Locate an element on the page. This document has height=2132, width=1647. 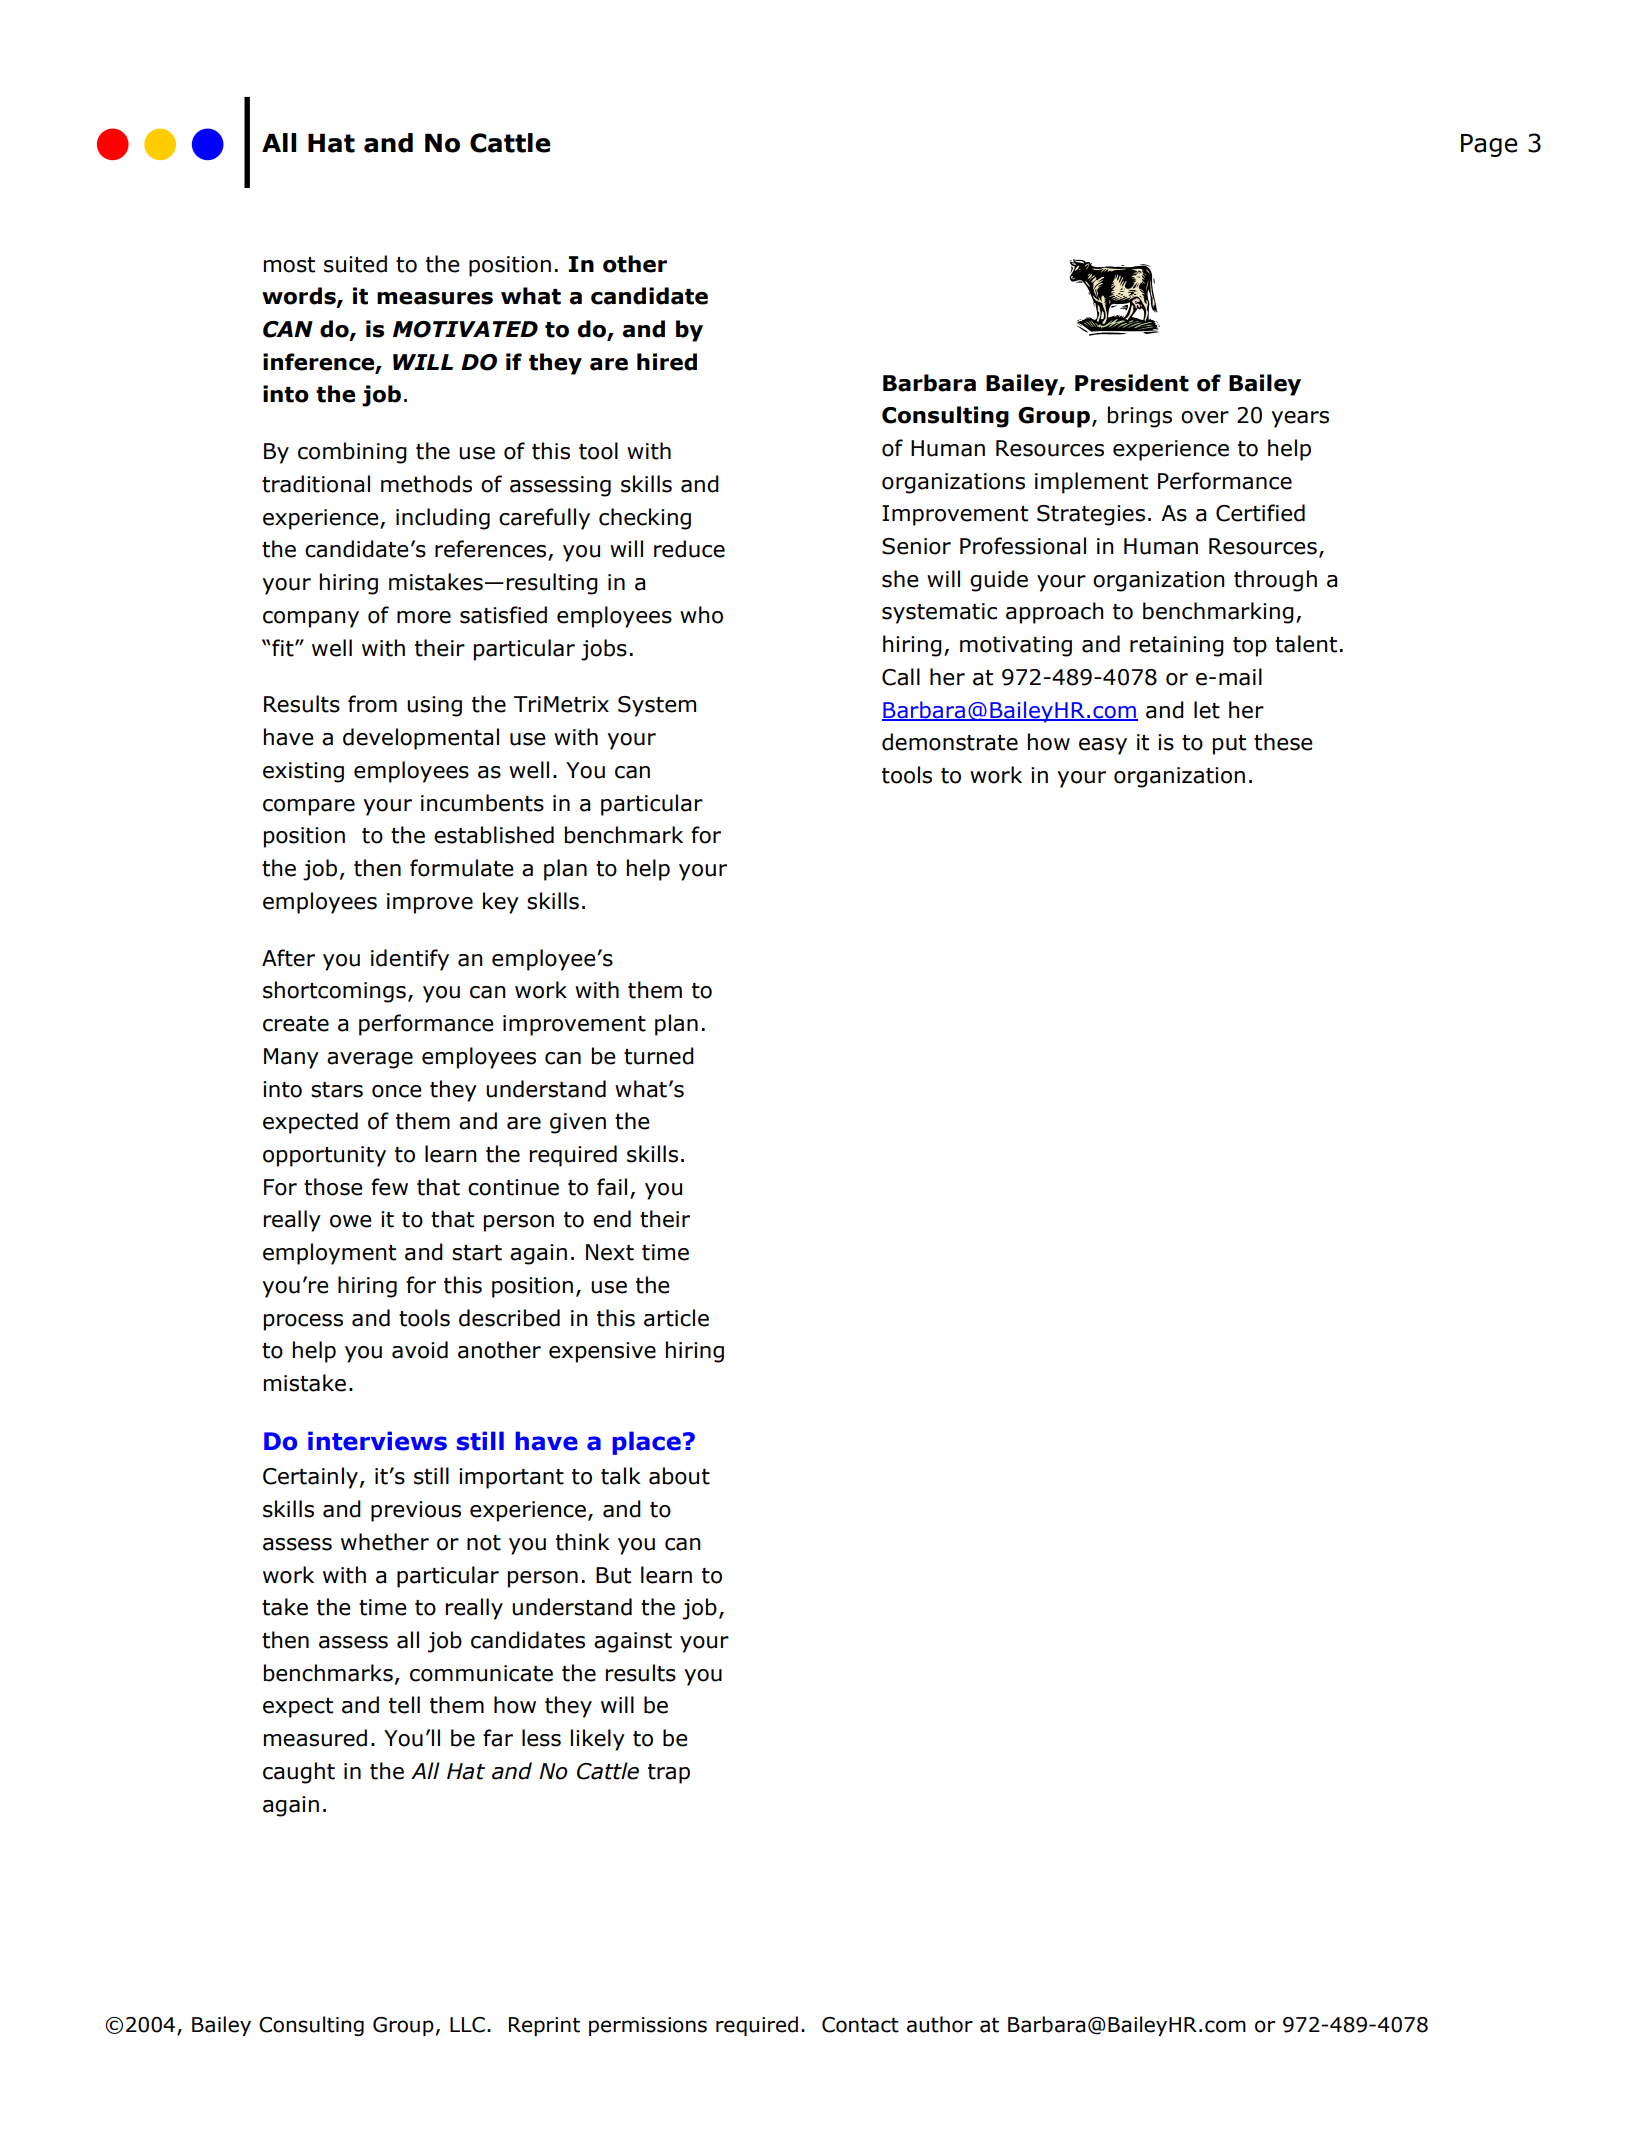
LLC is located at coordinates (467, 2025).
